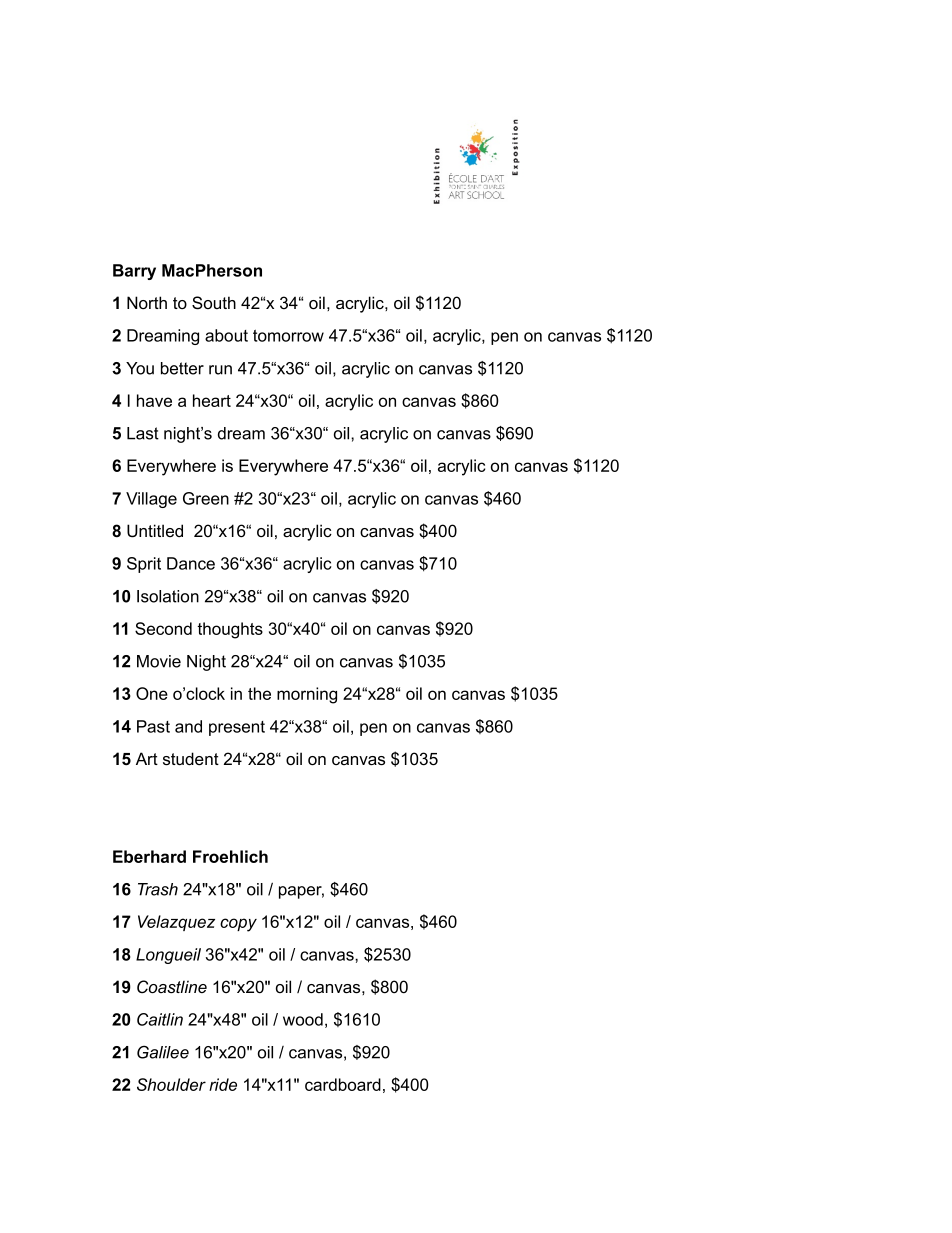 This page has width=952, height=1233. What do you see at coordinates (163, 1052) in the page?
I see `Galilee` at bounding box center [163, 1052].
